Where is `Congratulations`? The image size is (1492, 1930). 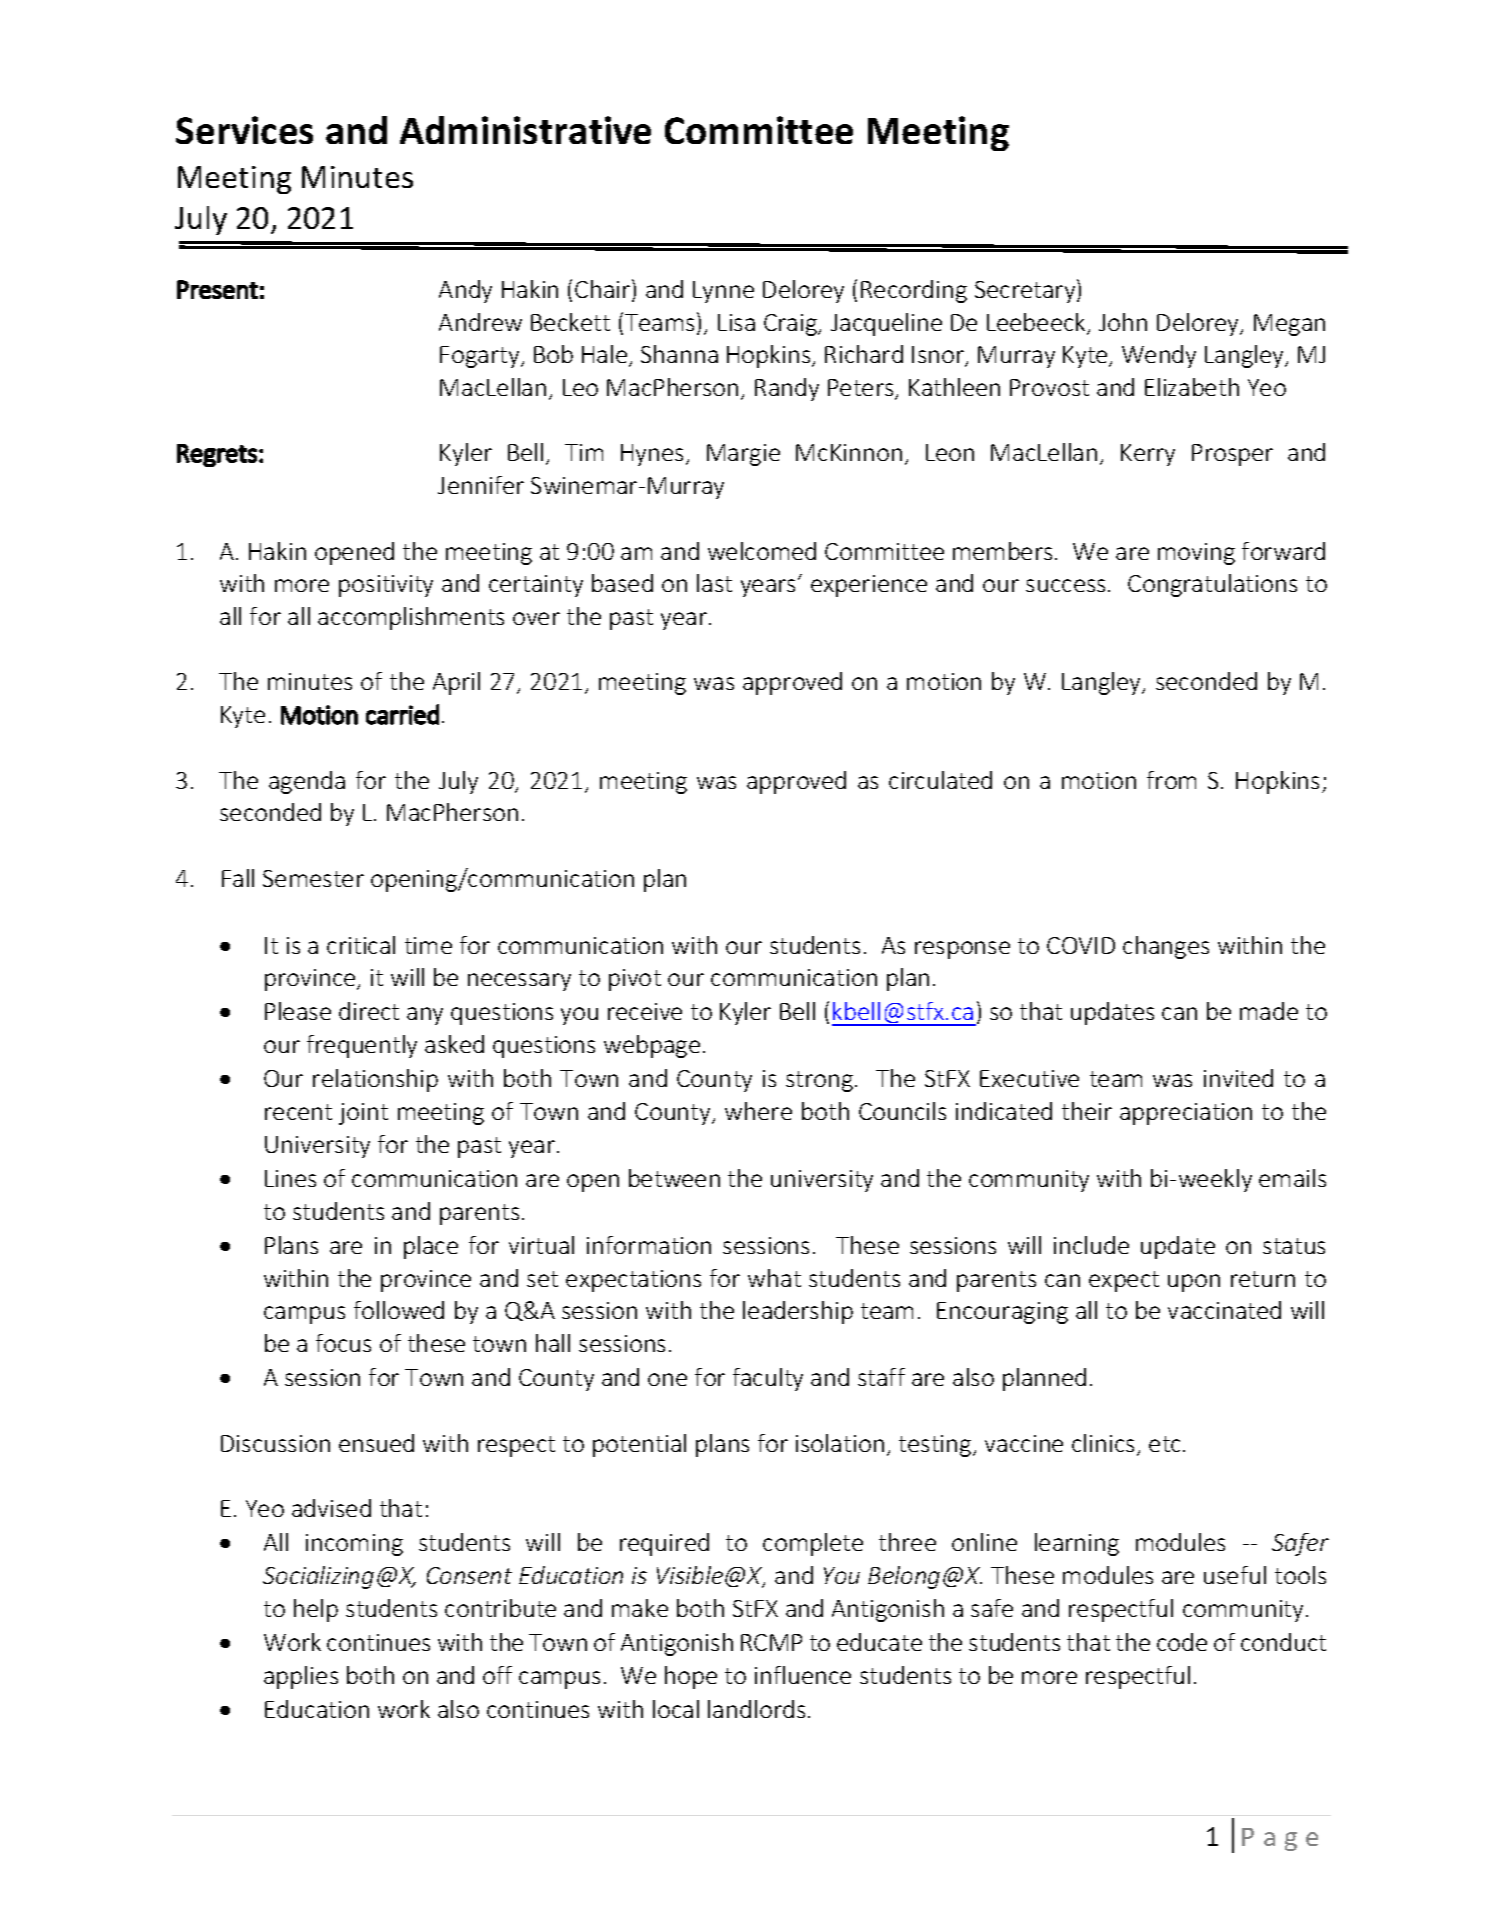
Congratulations is located at coordinates (1212, 585).
